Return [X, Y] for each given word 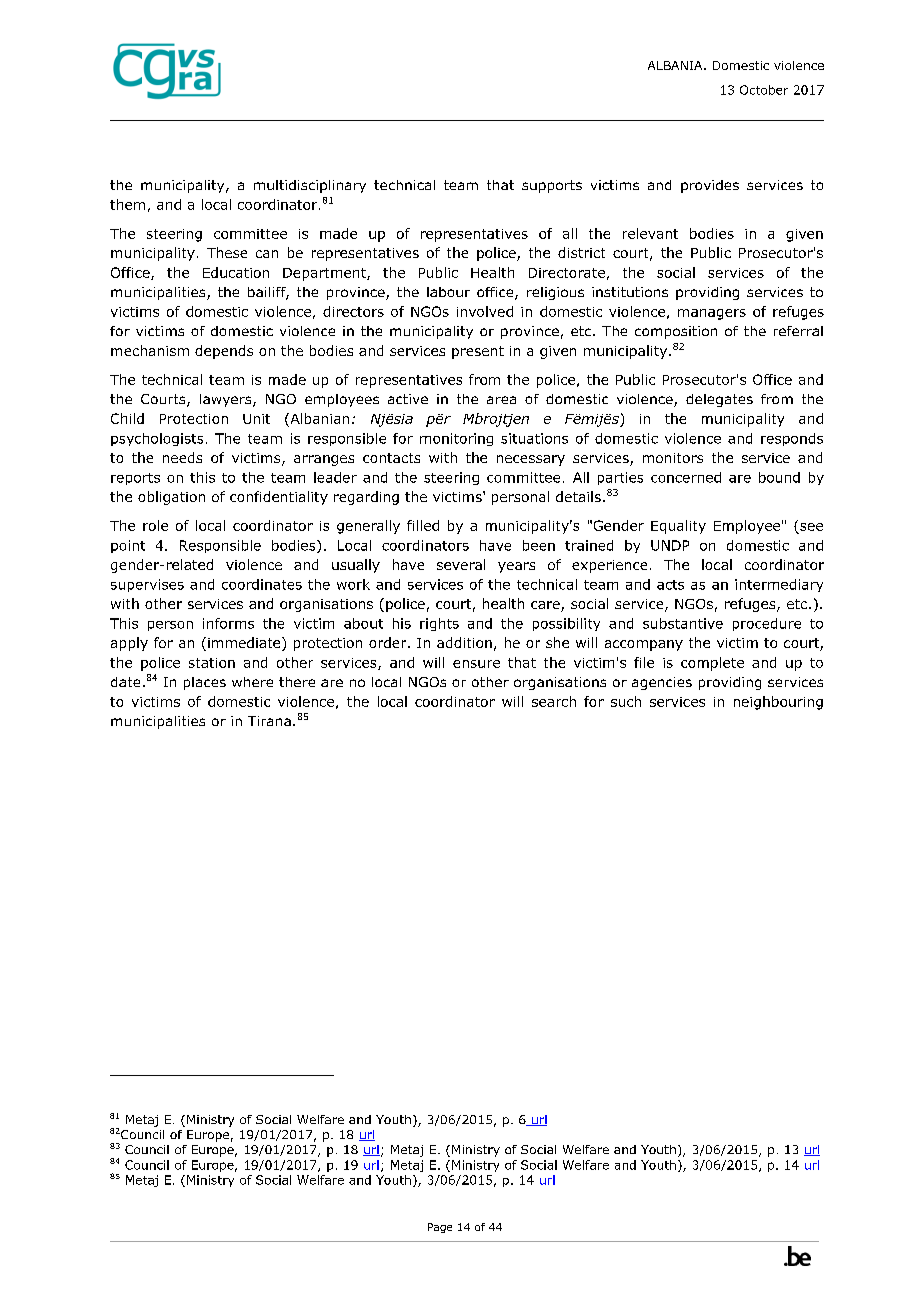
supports [552, 186]
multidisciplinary [310, 186]
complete [712, 664]
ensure [476, 664]
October [764, 90]
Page [440, 1228]
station [212, 663]
